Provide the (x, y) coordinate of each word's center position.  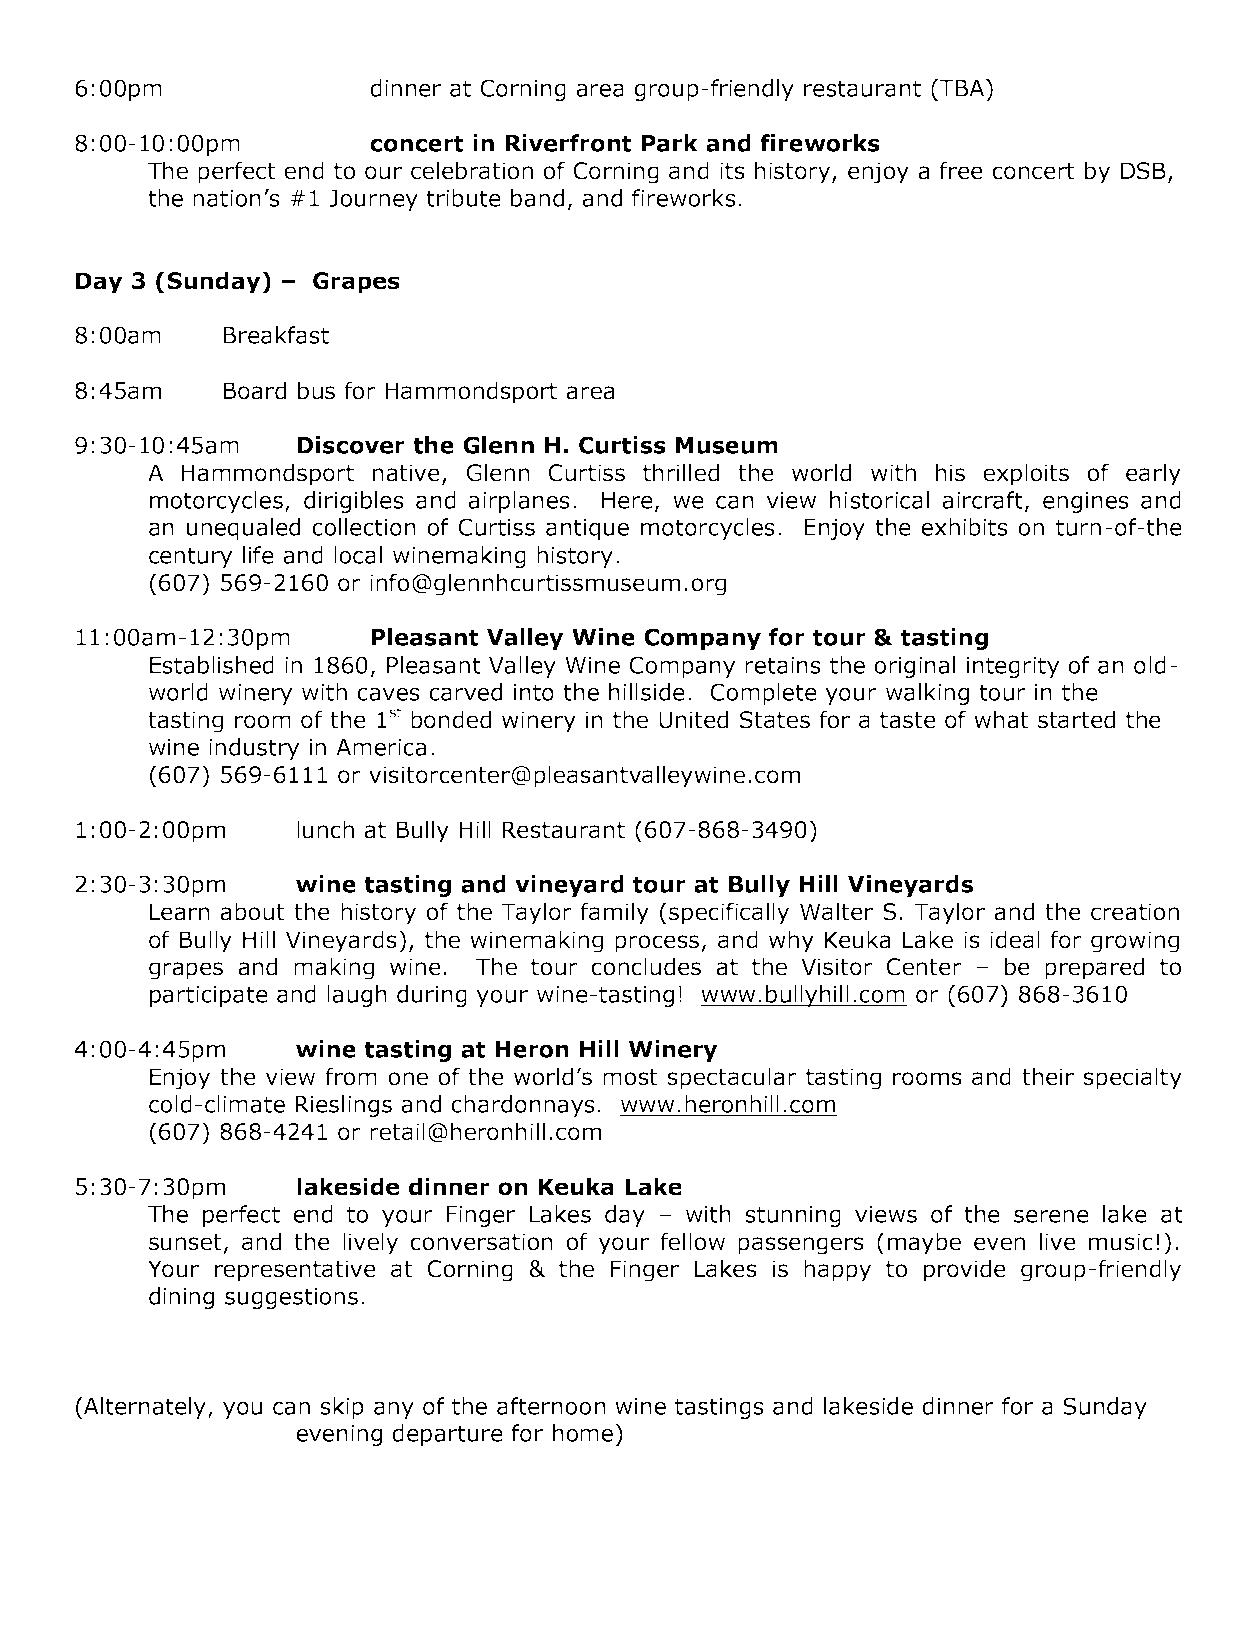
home (584, 1433)
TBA (962, 88)
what (1001, 719)
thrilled (681, 472)
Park (670, 143)
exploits (1026, 474)
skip (342, 1408)
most (630, 1077)
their (1048, 1076)
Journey (373, 200)
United (693, 719)
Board (254, 390)
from (351, 1076)
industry (254, 749)
